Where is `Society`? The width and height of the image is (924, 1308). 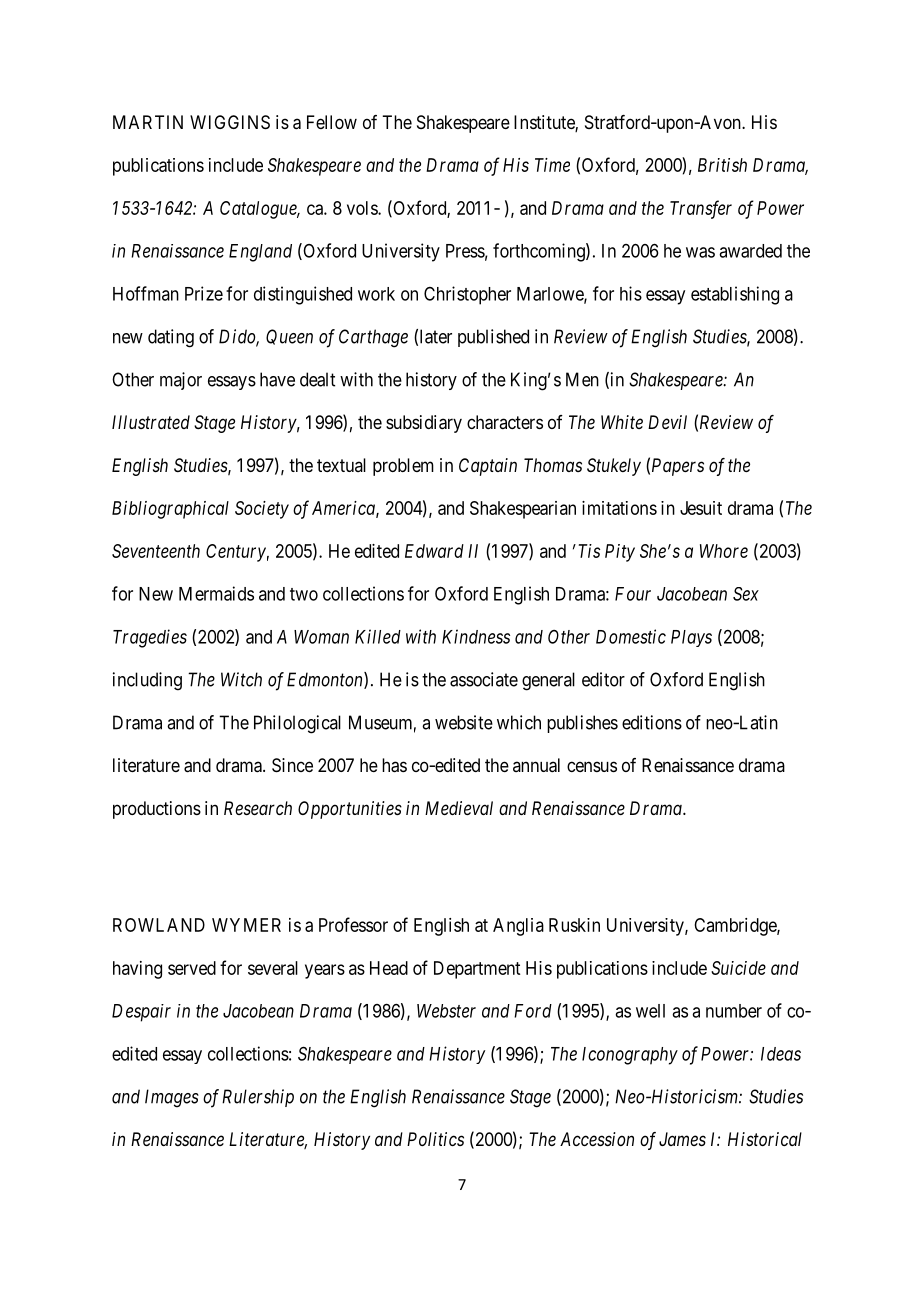
Society is located at coordinates (262, 510).
